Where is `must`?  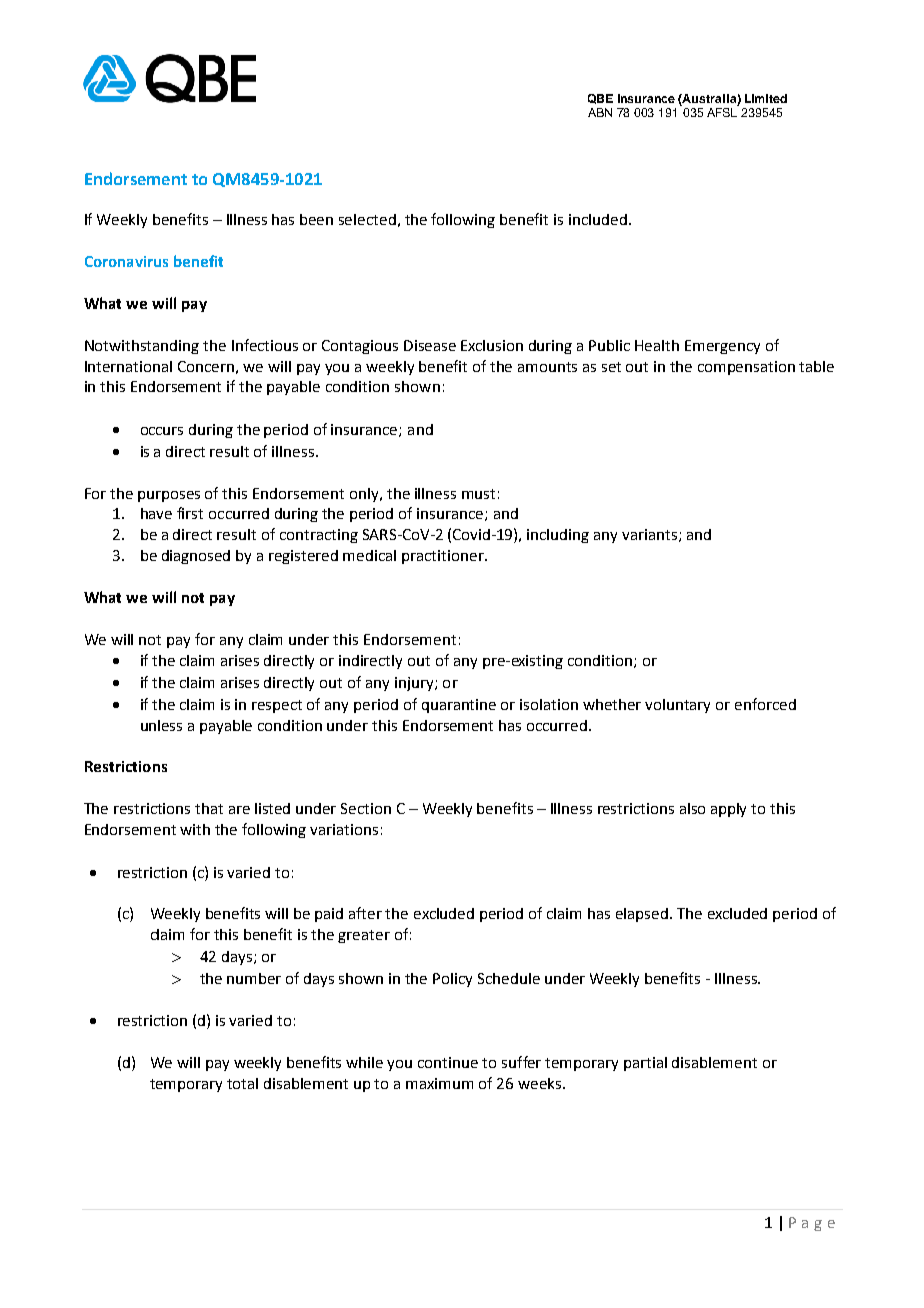 must is located at coordinates (478, 494).
